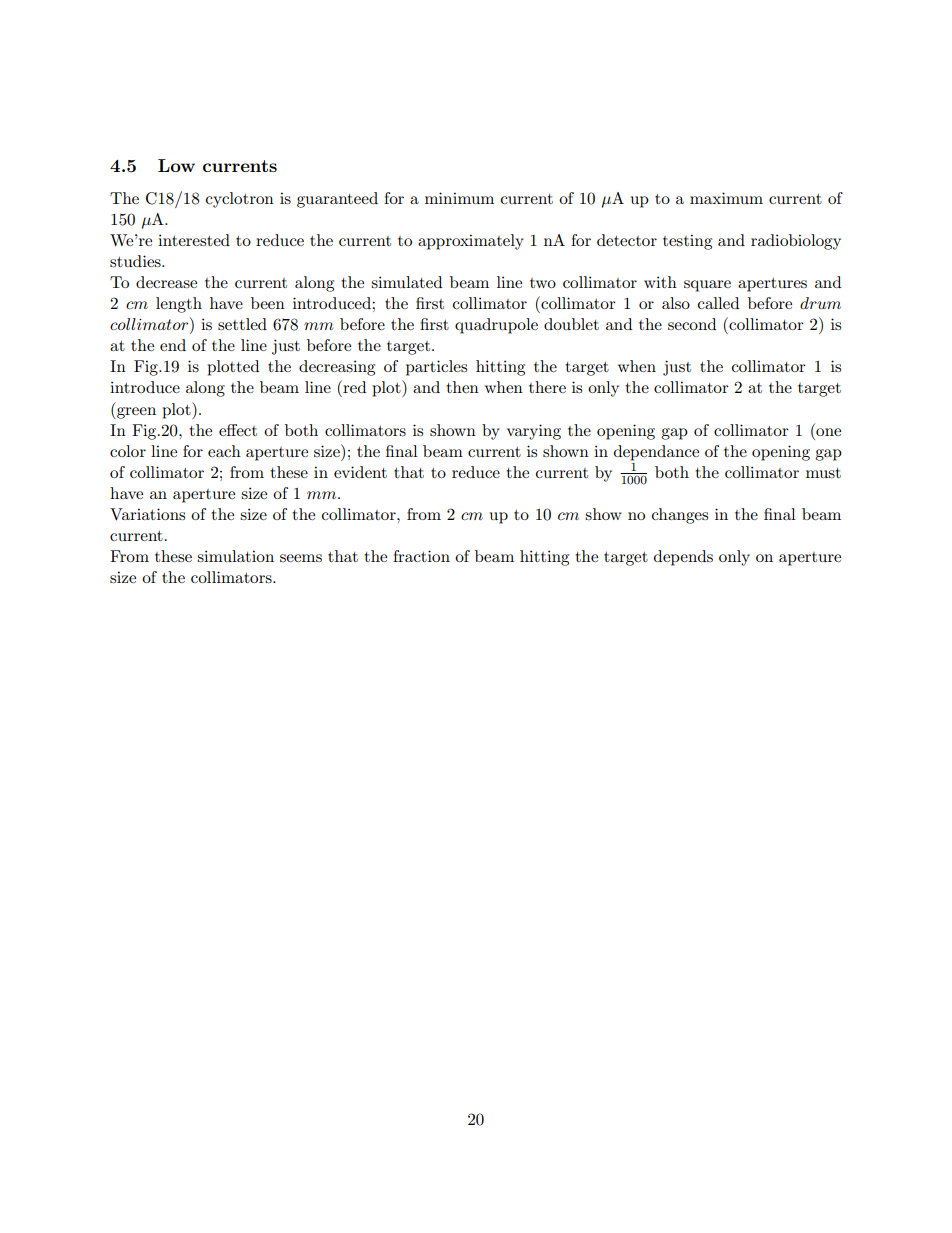 The image size is (952, 1233). What do you see at coordinates (726, 198) in the document?
I see `maximum` at bounding box center [726, 198].
